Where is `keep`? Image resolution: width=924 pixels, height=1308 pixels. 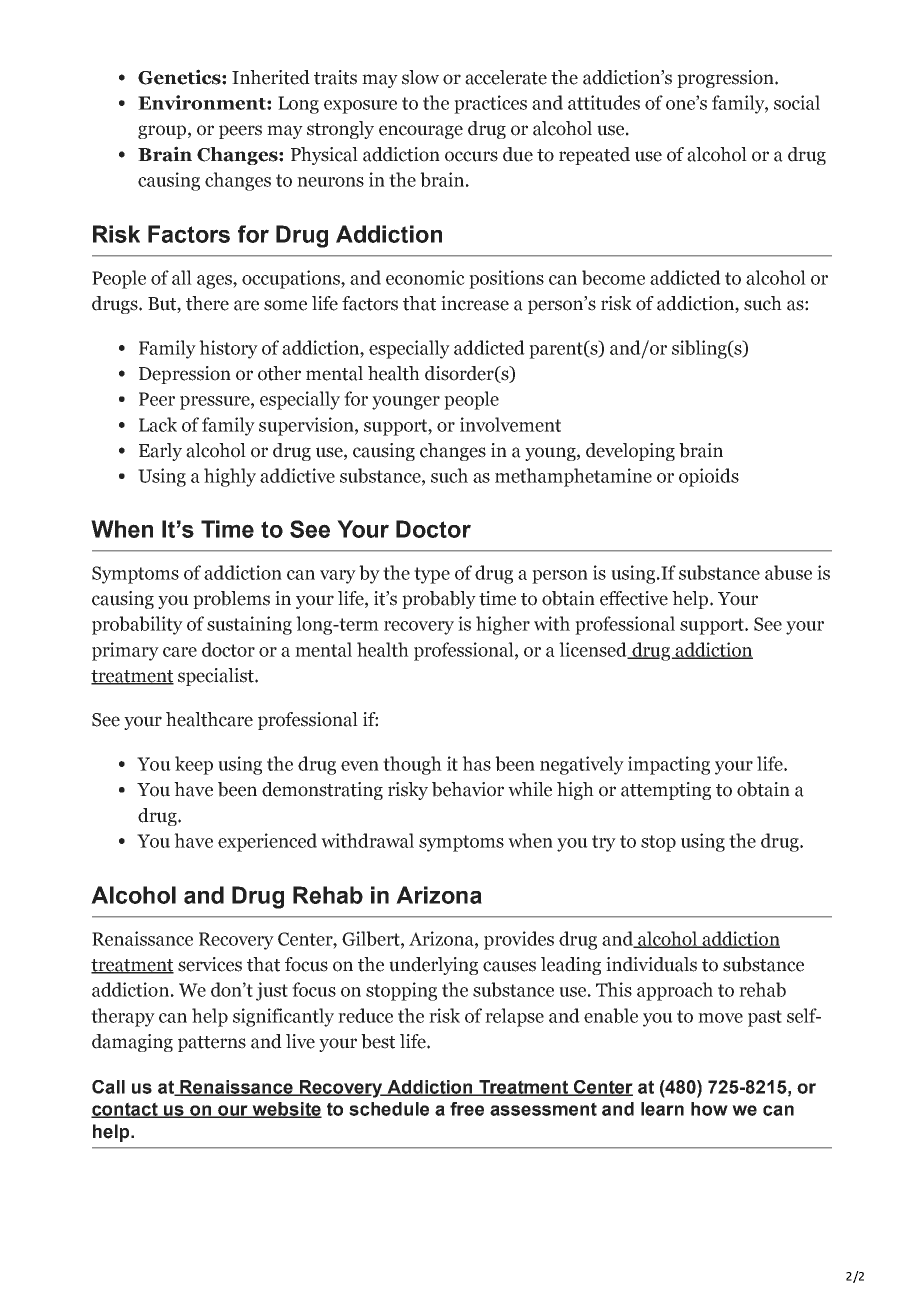 keep is located at coordinates (194, 765).
